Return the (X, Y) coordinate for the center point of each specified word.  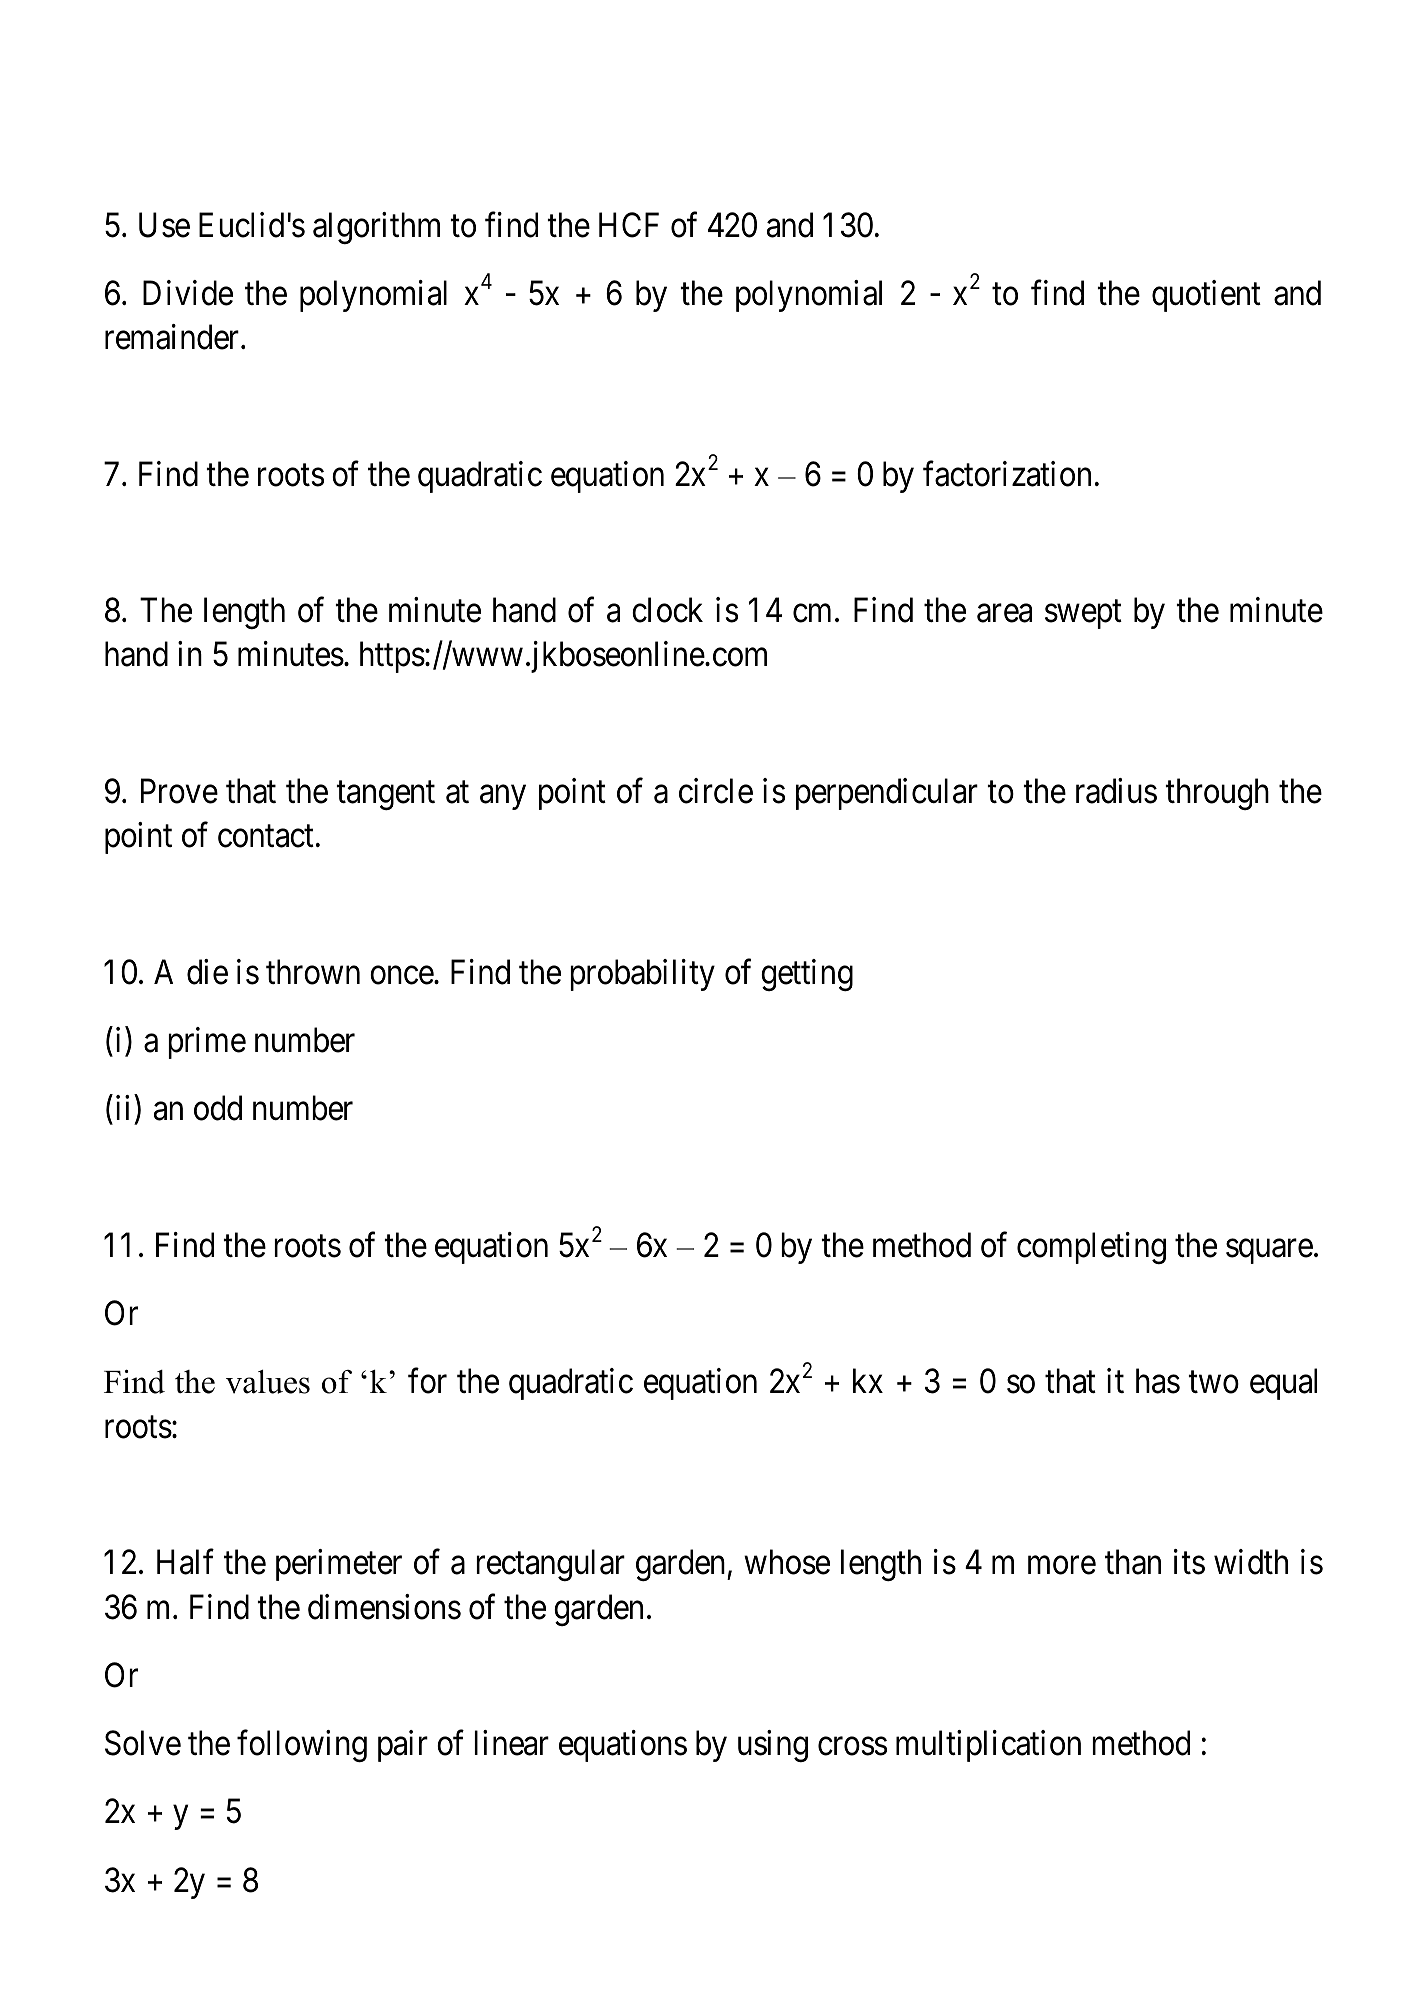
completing (1091, 1248)
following (302, 1746)
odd (218, 1108)
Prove (179, 791)
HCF (629, 225)
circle (716, 791)
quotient (1206, 296)
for (427, 1381)
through (1217, 794)
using (773, 1746)
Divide (188, 293)
